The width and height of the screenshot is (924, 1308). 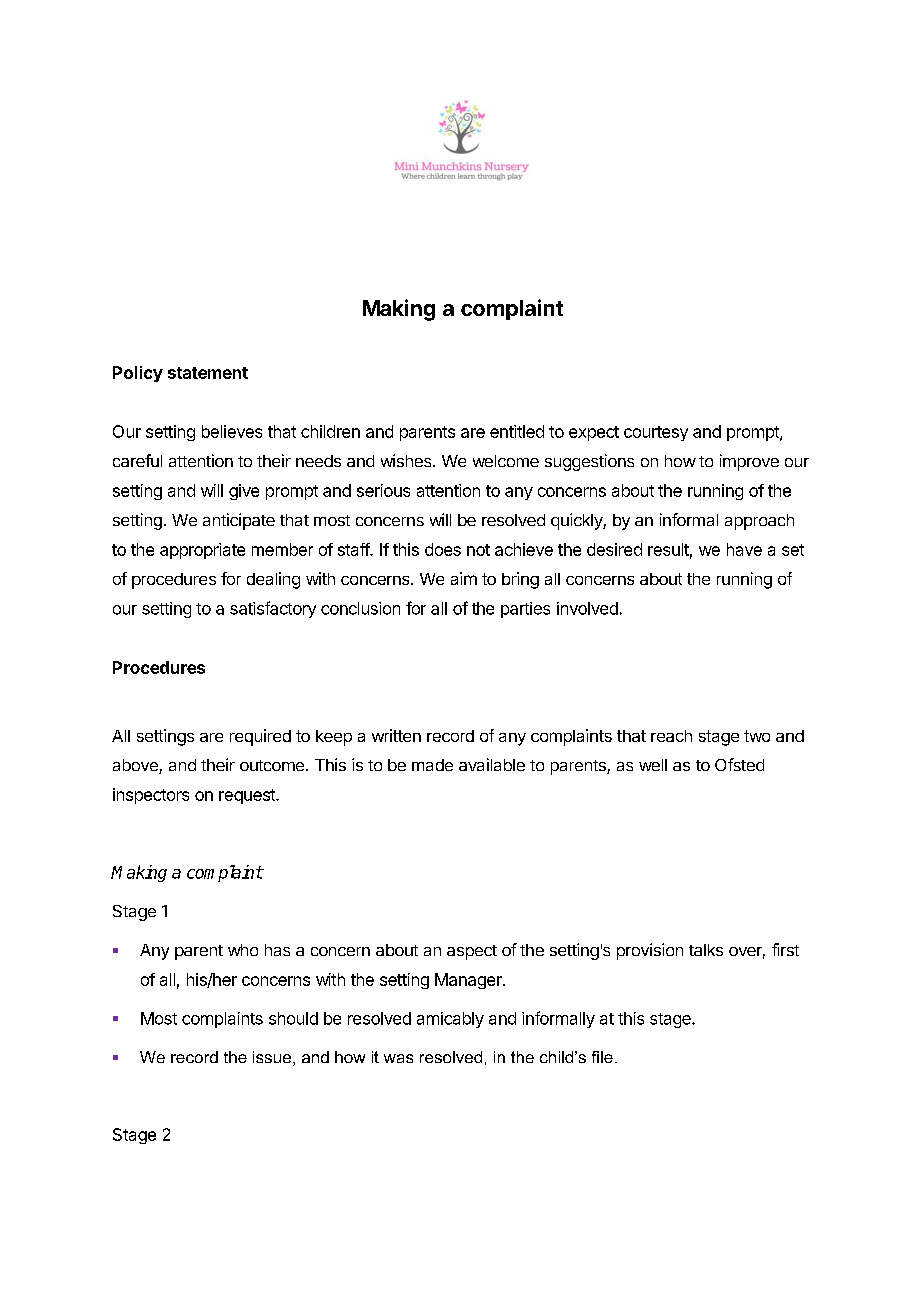 What do you see at coordinates (656, 433) in the screenshot?
I see `courtesy` at bounding box center [656, 433].
